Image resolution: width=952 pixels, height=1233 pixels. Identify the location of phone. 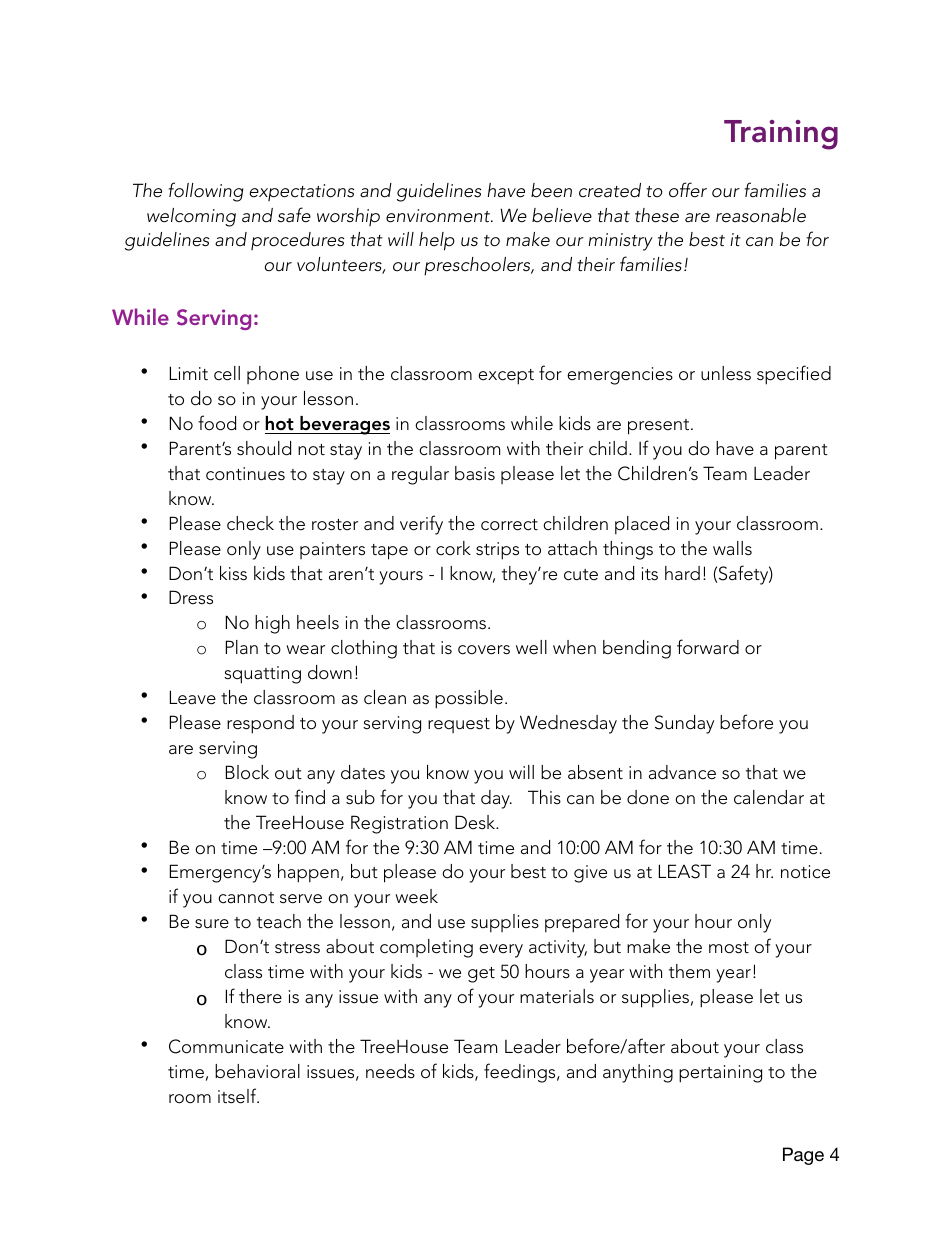
(273, 375).
